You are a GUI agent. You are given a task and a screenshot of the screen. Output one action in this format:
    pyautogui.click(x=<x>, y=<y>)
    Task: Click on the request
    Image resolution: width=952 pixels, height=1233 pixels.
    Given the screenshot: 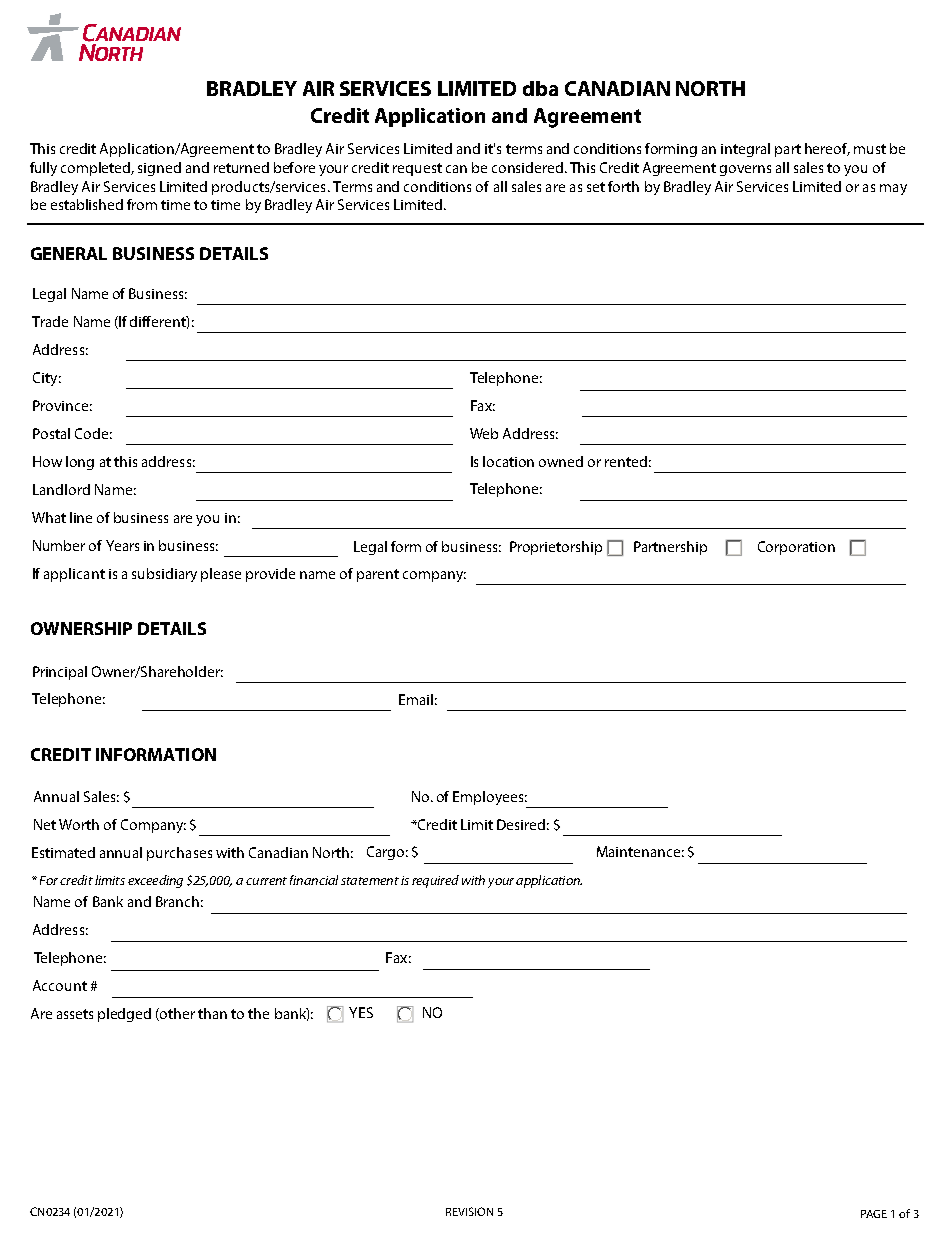 What is the action you would take?
    pyautogui.click(x=417, y=169)
